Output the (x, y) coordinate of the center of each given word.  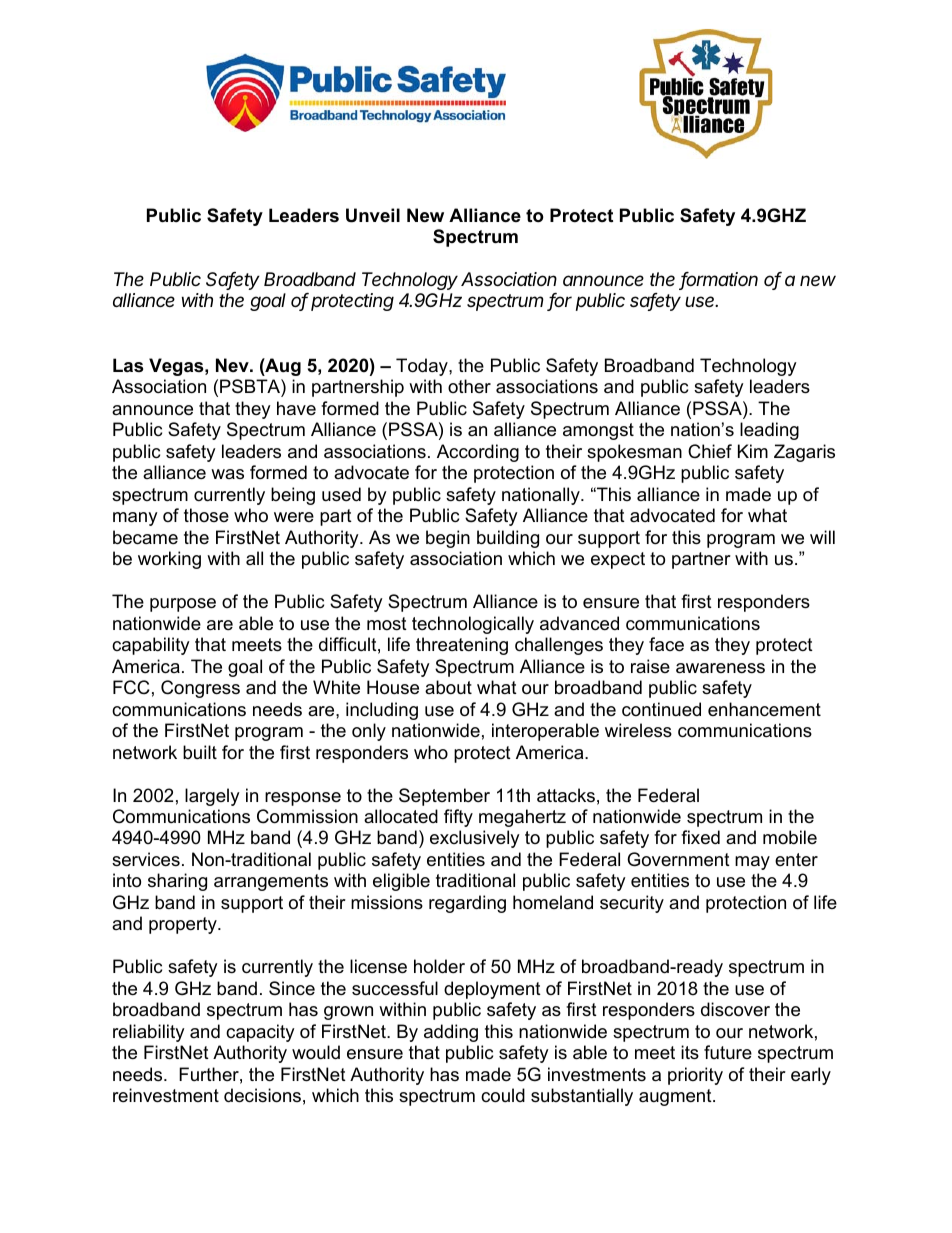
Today (423, 367)
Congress (200, 689)
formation (719, 280)
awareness (720, 668)
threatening (462, 646)
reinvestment (166, 1095)
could (503, 1095)
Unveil (373, 215)
